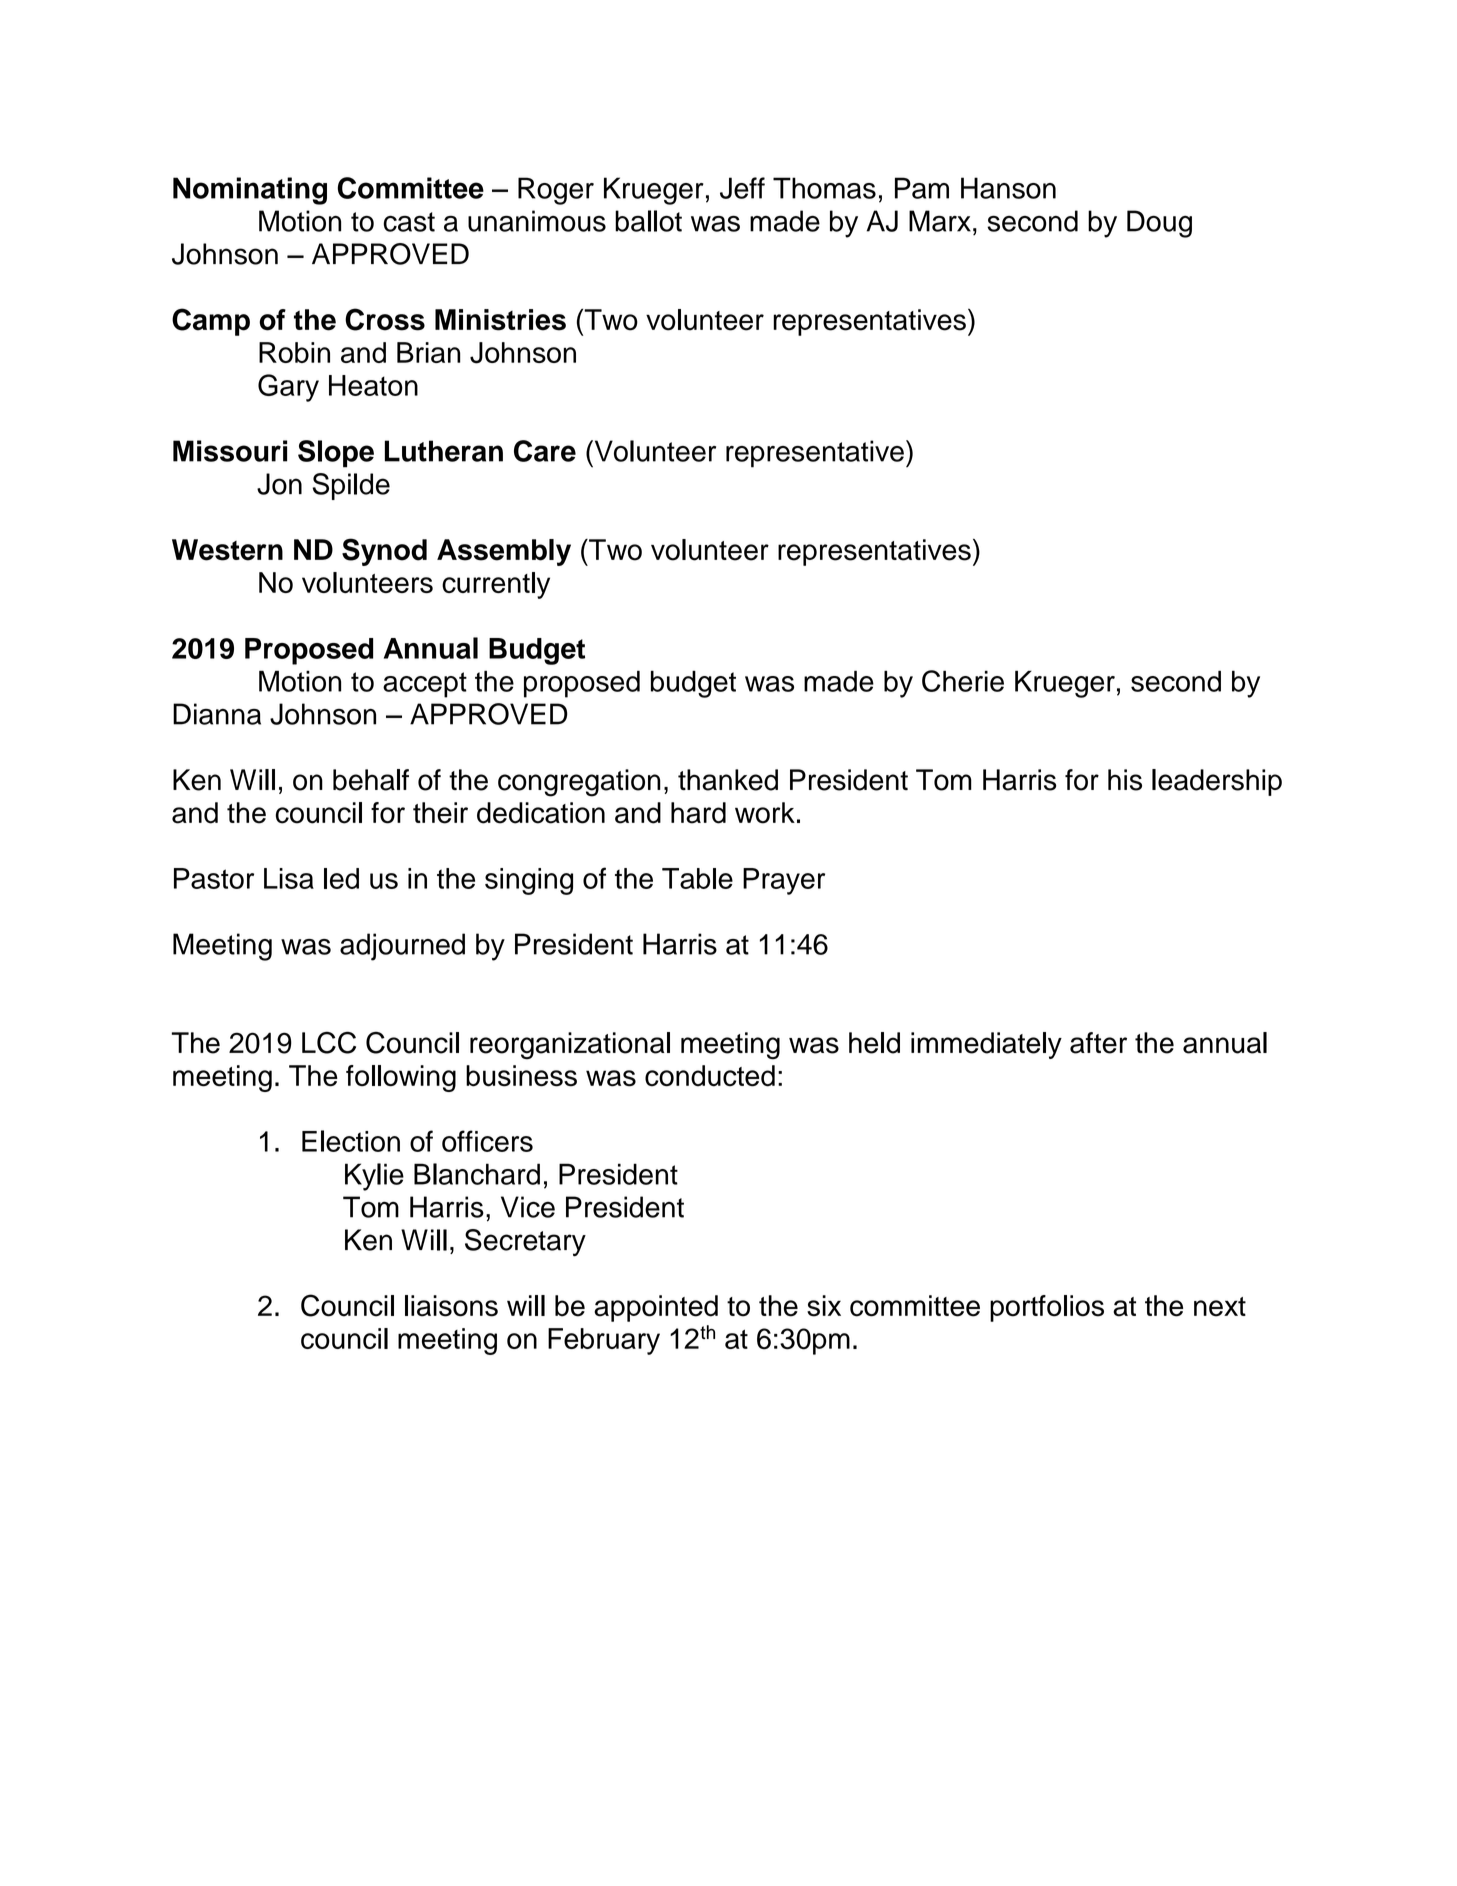 The height and width of the screenshot is (1886, 1457). What do you see at coordinates (409, 222) in the screenshot?
I see `cast` at bounding box center [409, 222].
